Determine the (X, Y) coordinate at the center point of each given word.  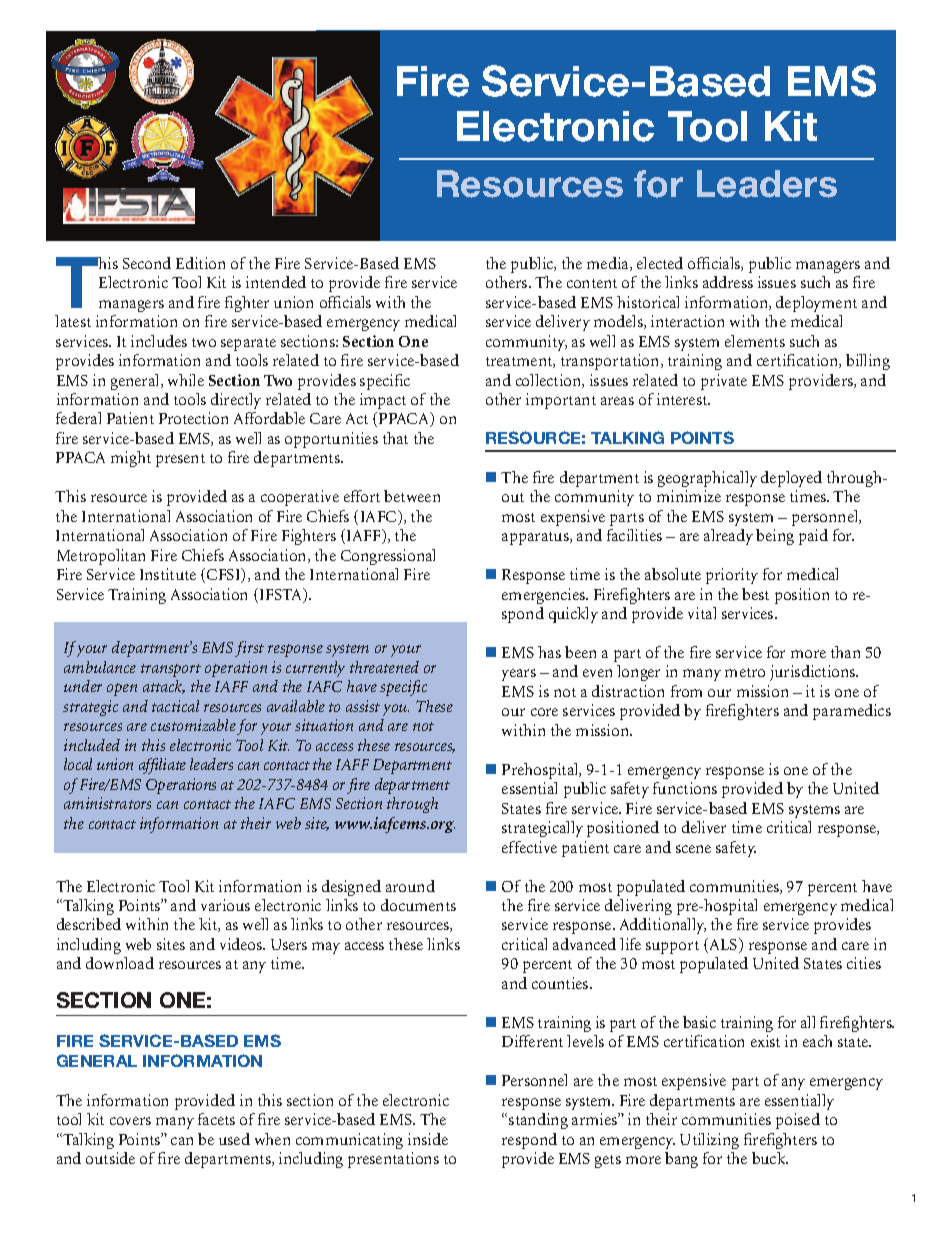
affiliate (162, 766)
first (249, 649)
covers (130, 1121)
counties (561, 983)
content (592, 283)
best (755, 594)
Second (147, 263)
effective (529, 847)
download (120, 963)
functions (685, 788)
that (395, 438)
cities (864, 963)
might (131, 459)
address (728, 282)
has (549, 652)
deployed (791, 479)
